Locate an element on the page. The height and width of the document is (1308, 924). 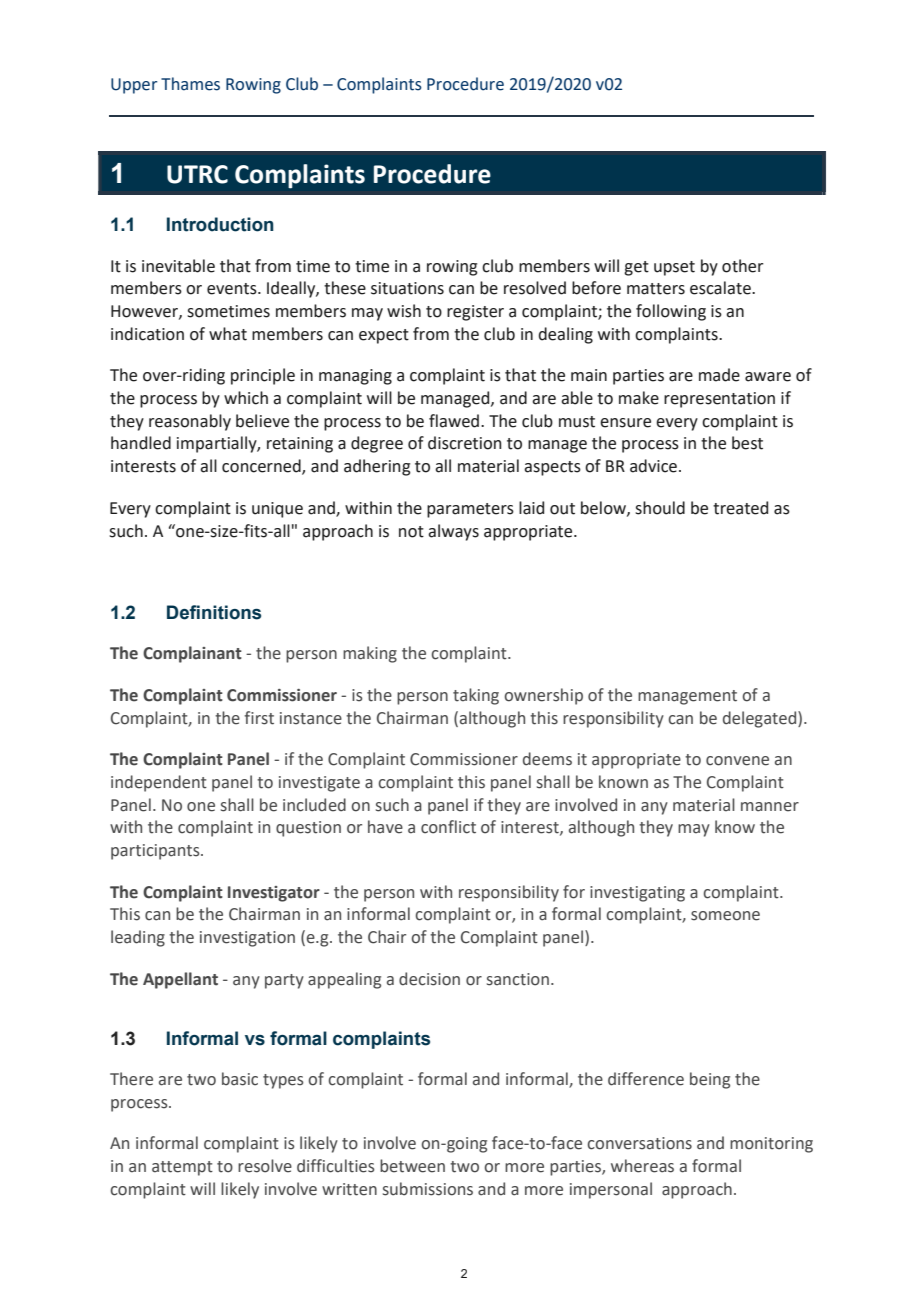
Thames is located at coordinates (190, 84).
